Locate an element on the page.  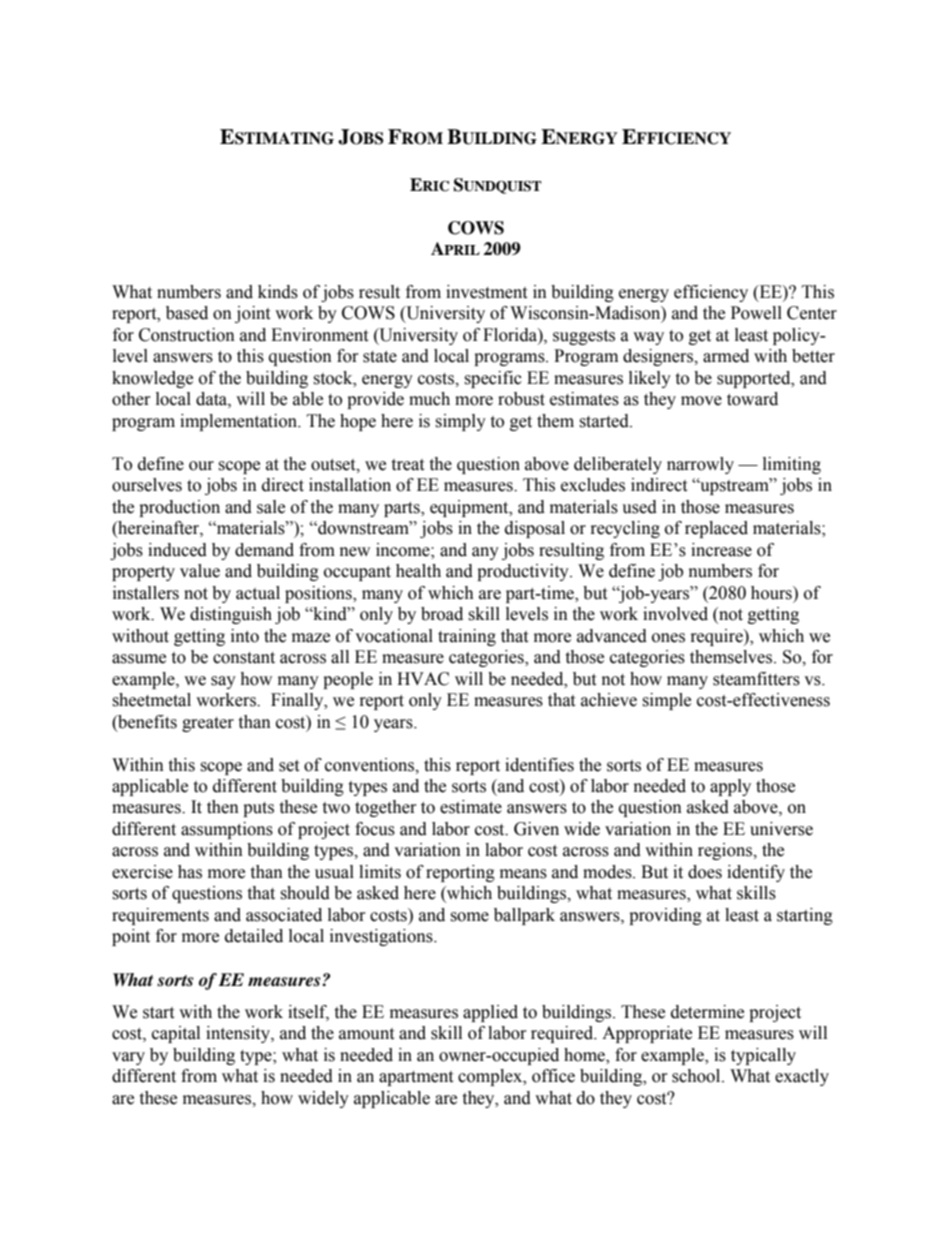
equipment is located at coordinates (470, 508).
